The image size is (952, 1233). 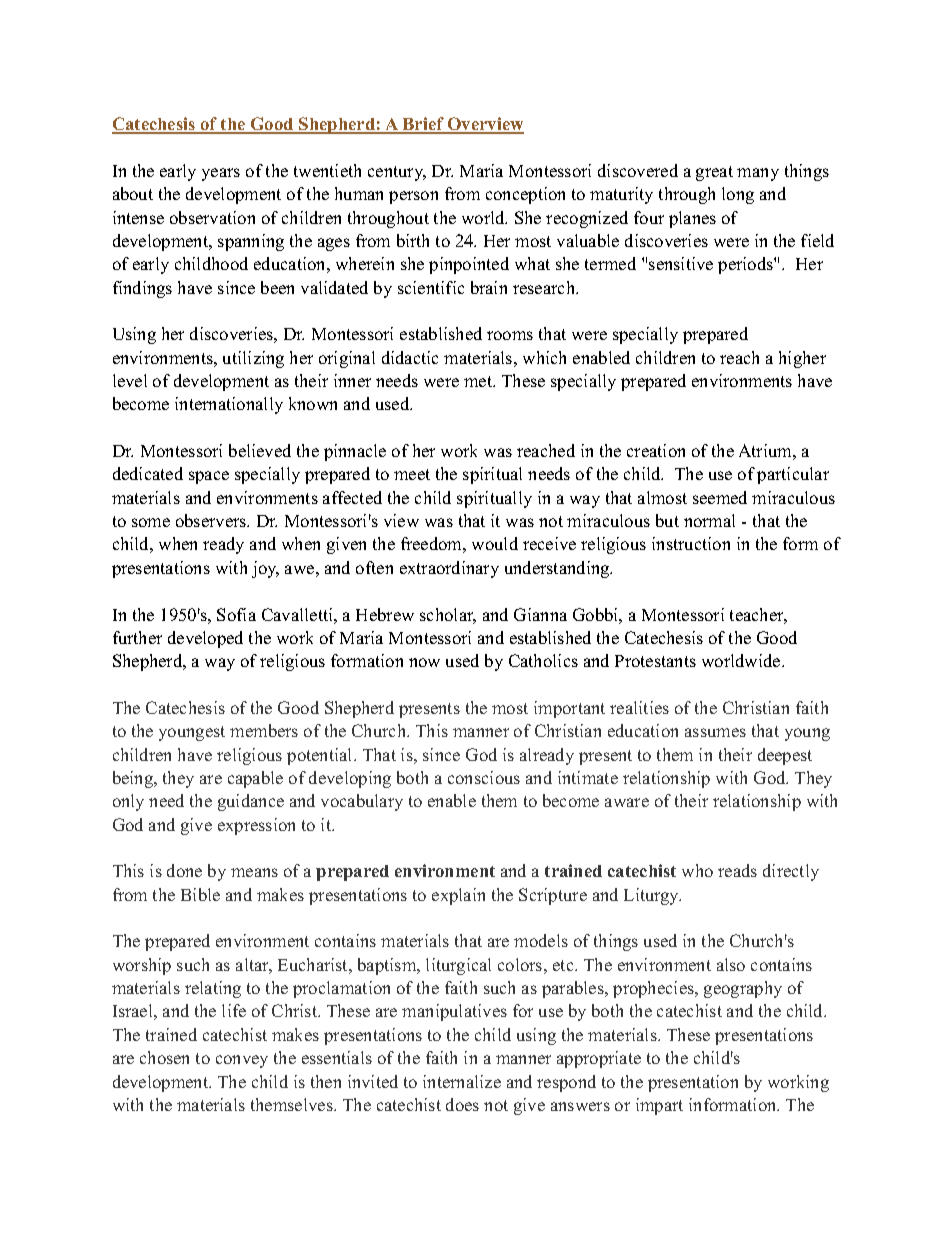 What do you see at coordinates (242, 1061) in the image?
I see `convey` at bounding box center [242, 1061].
